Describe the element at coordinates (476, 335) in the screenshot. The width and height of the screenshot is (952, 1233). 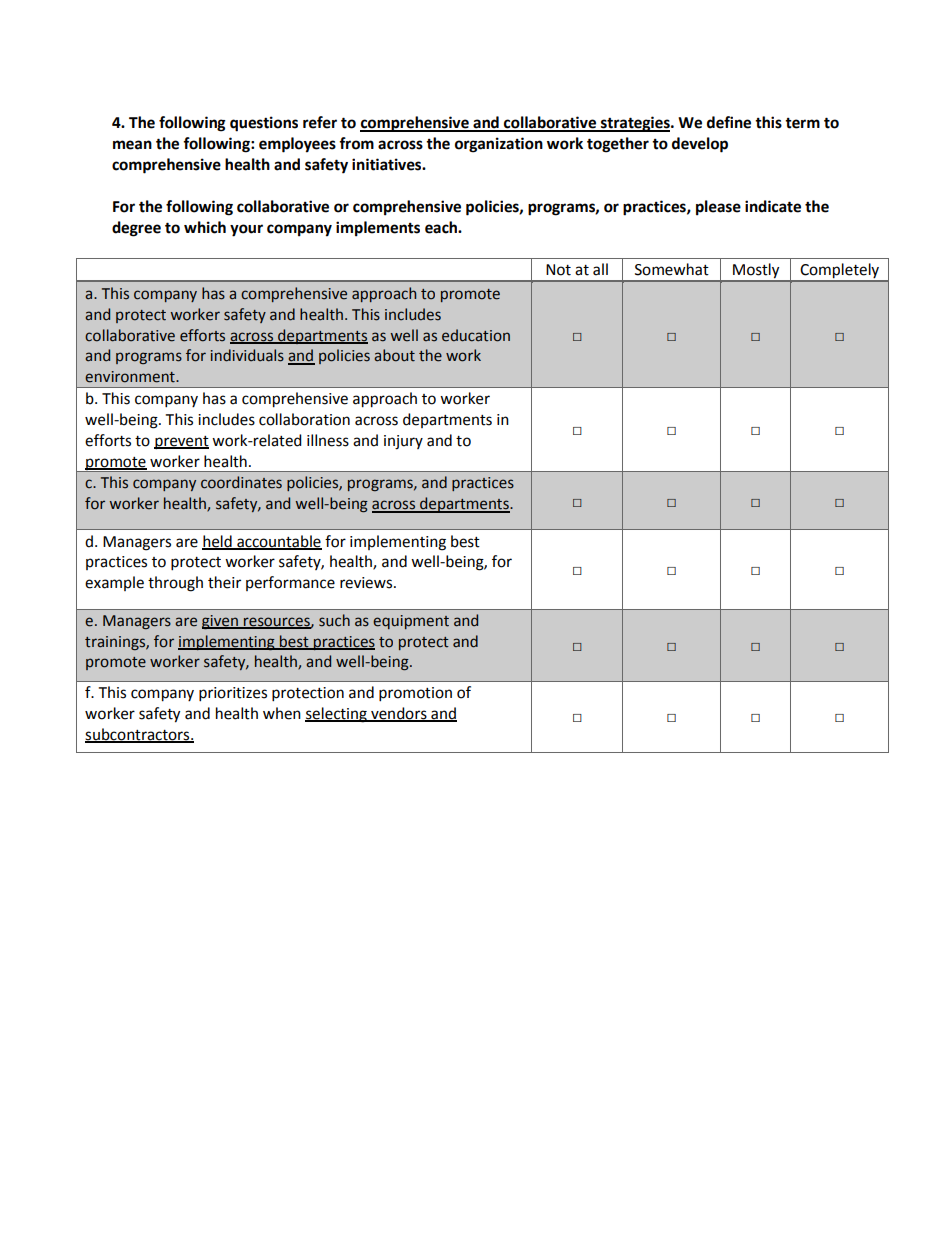
I see `education` at that location.
